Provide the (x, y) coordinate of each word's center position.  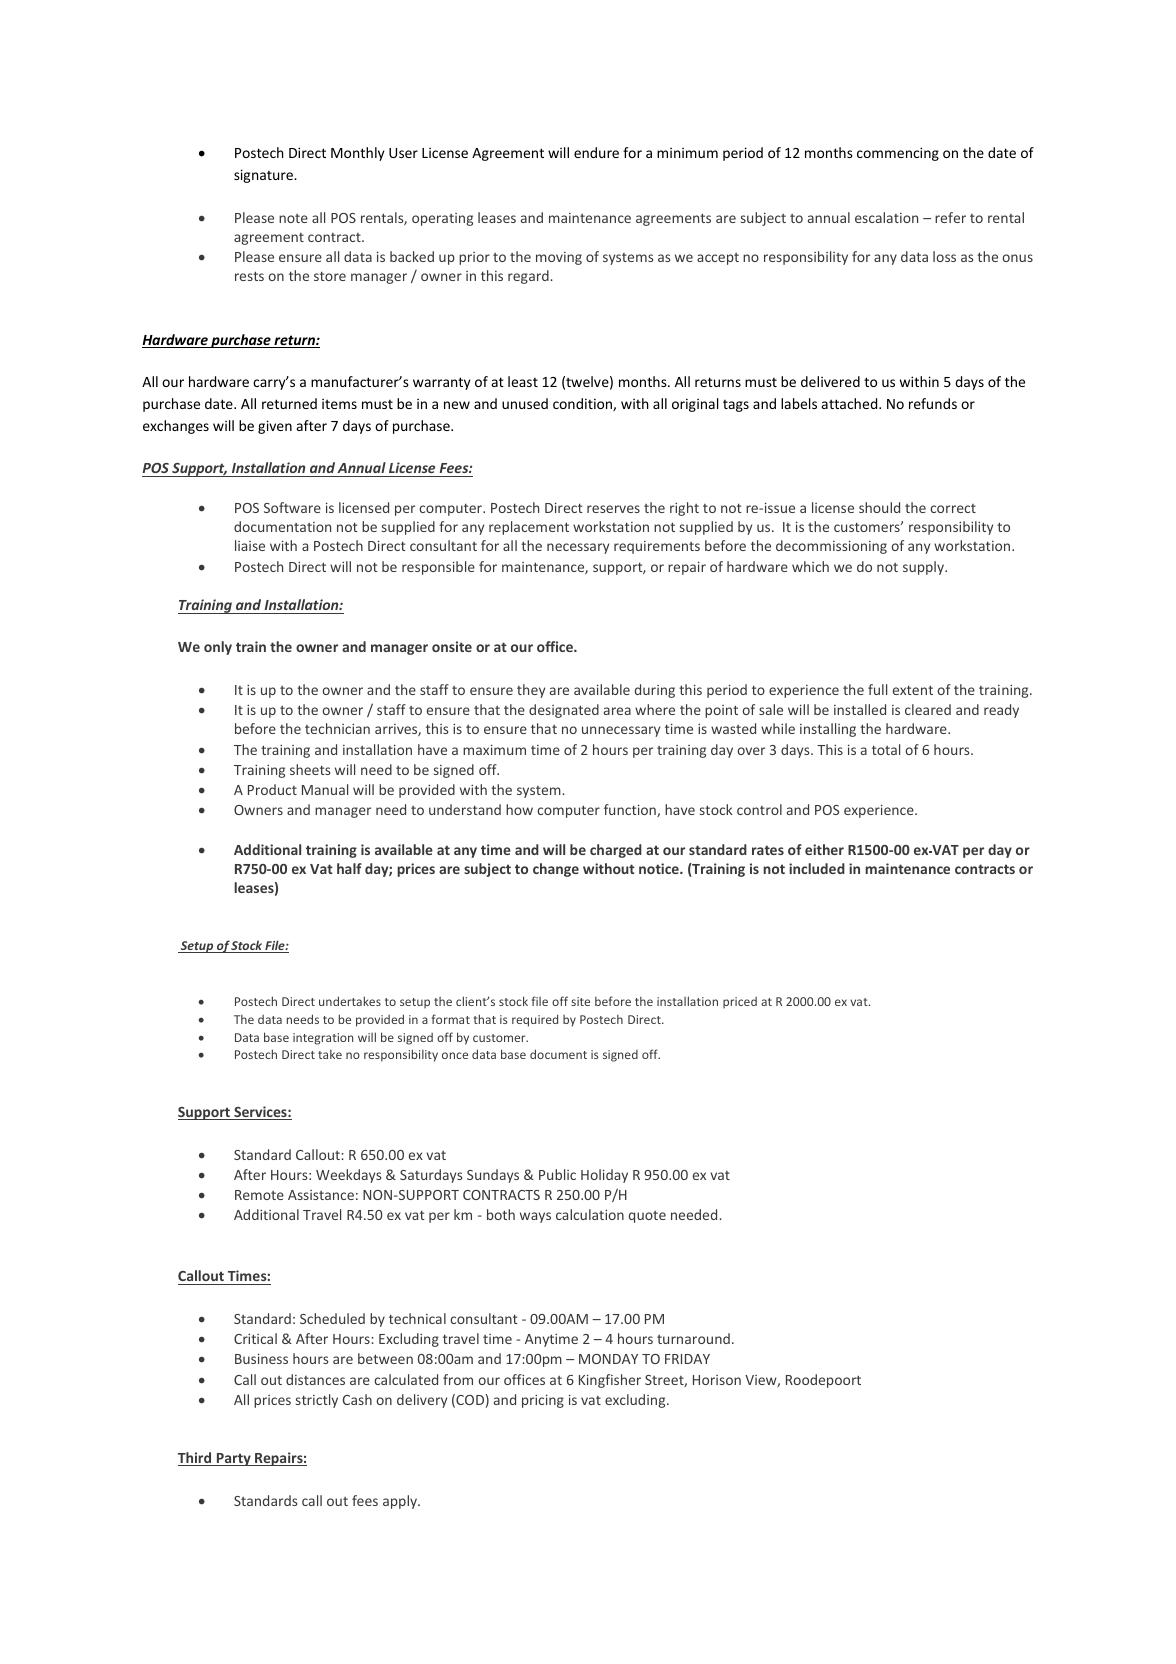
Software (292, 507)
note (293, 218)
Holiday (604, 1176)
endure (596, 152)
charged (616, 851)
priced (740, 1003)
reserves (613, 509)
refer (950, 217)
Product (272, 789)
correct (953, 508)
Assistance (321, 1195)
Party (233, 1459)
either (824, 849)
